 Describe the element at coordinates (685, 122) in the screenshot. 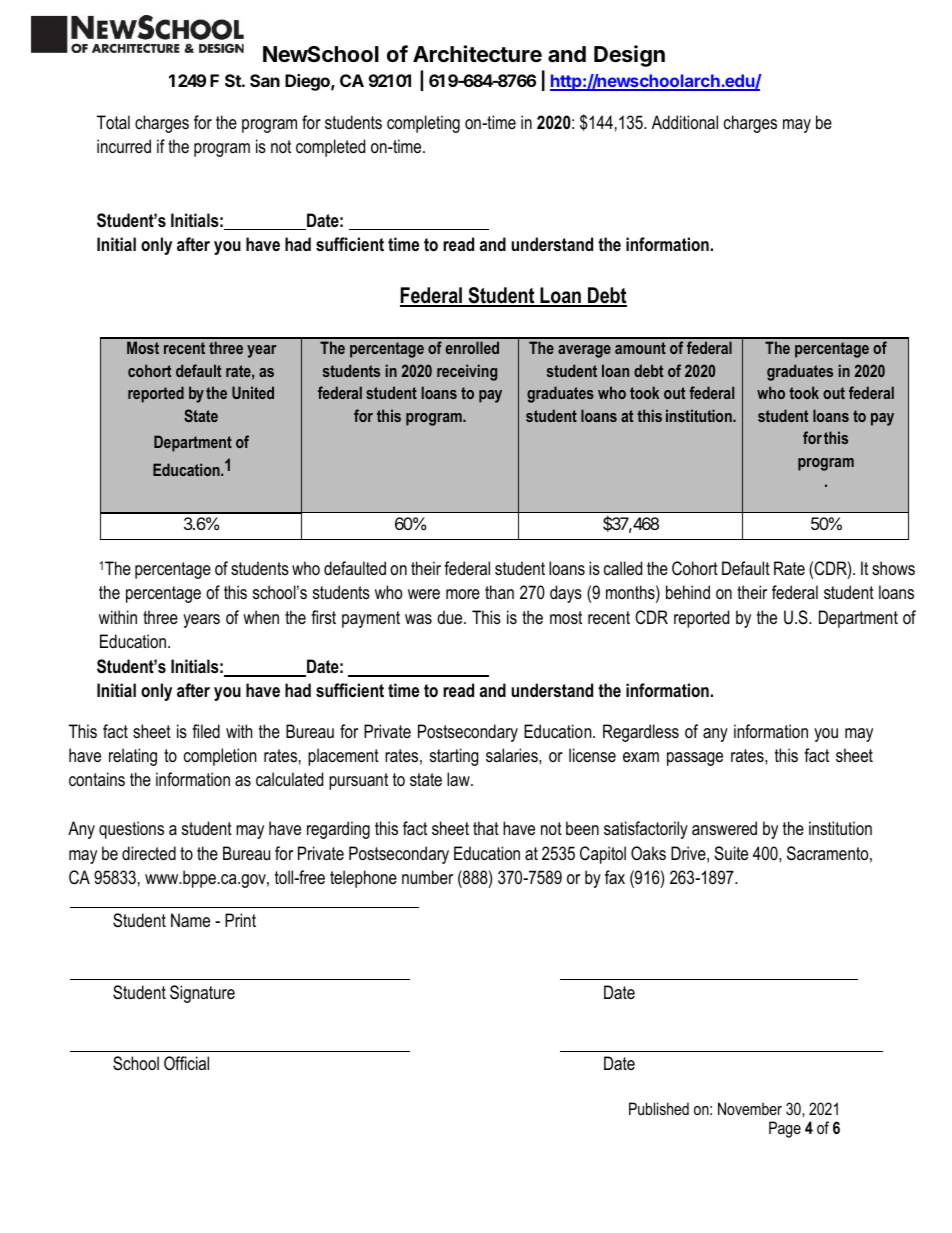

I see `Additional` at that location.
